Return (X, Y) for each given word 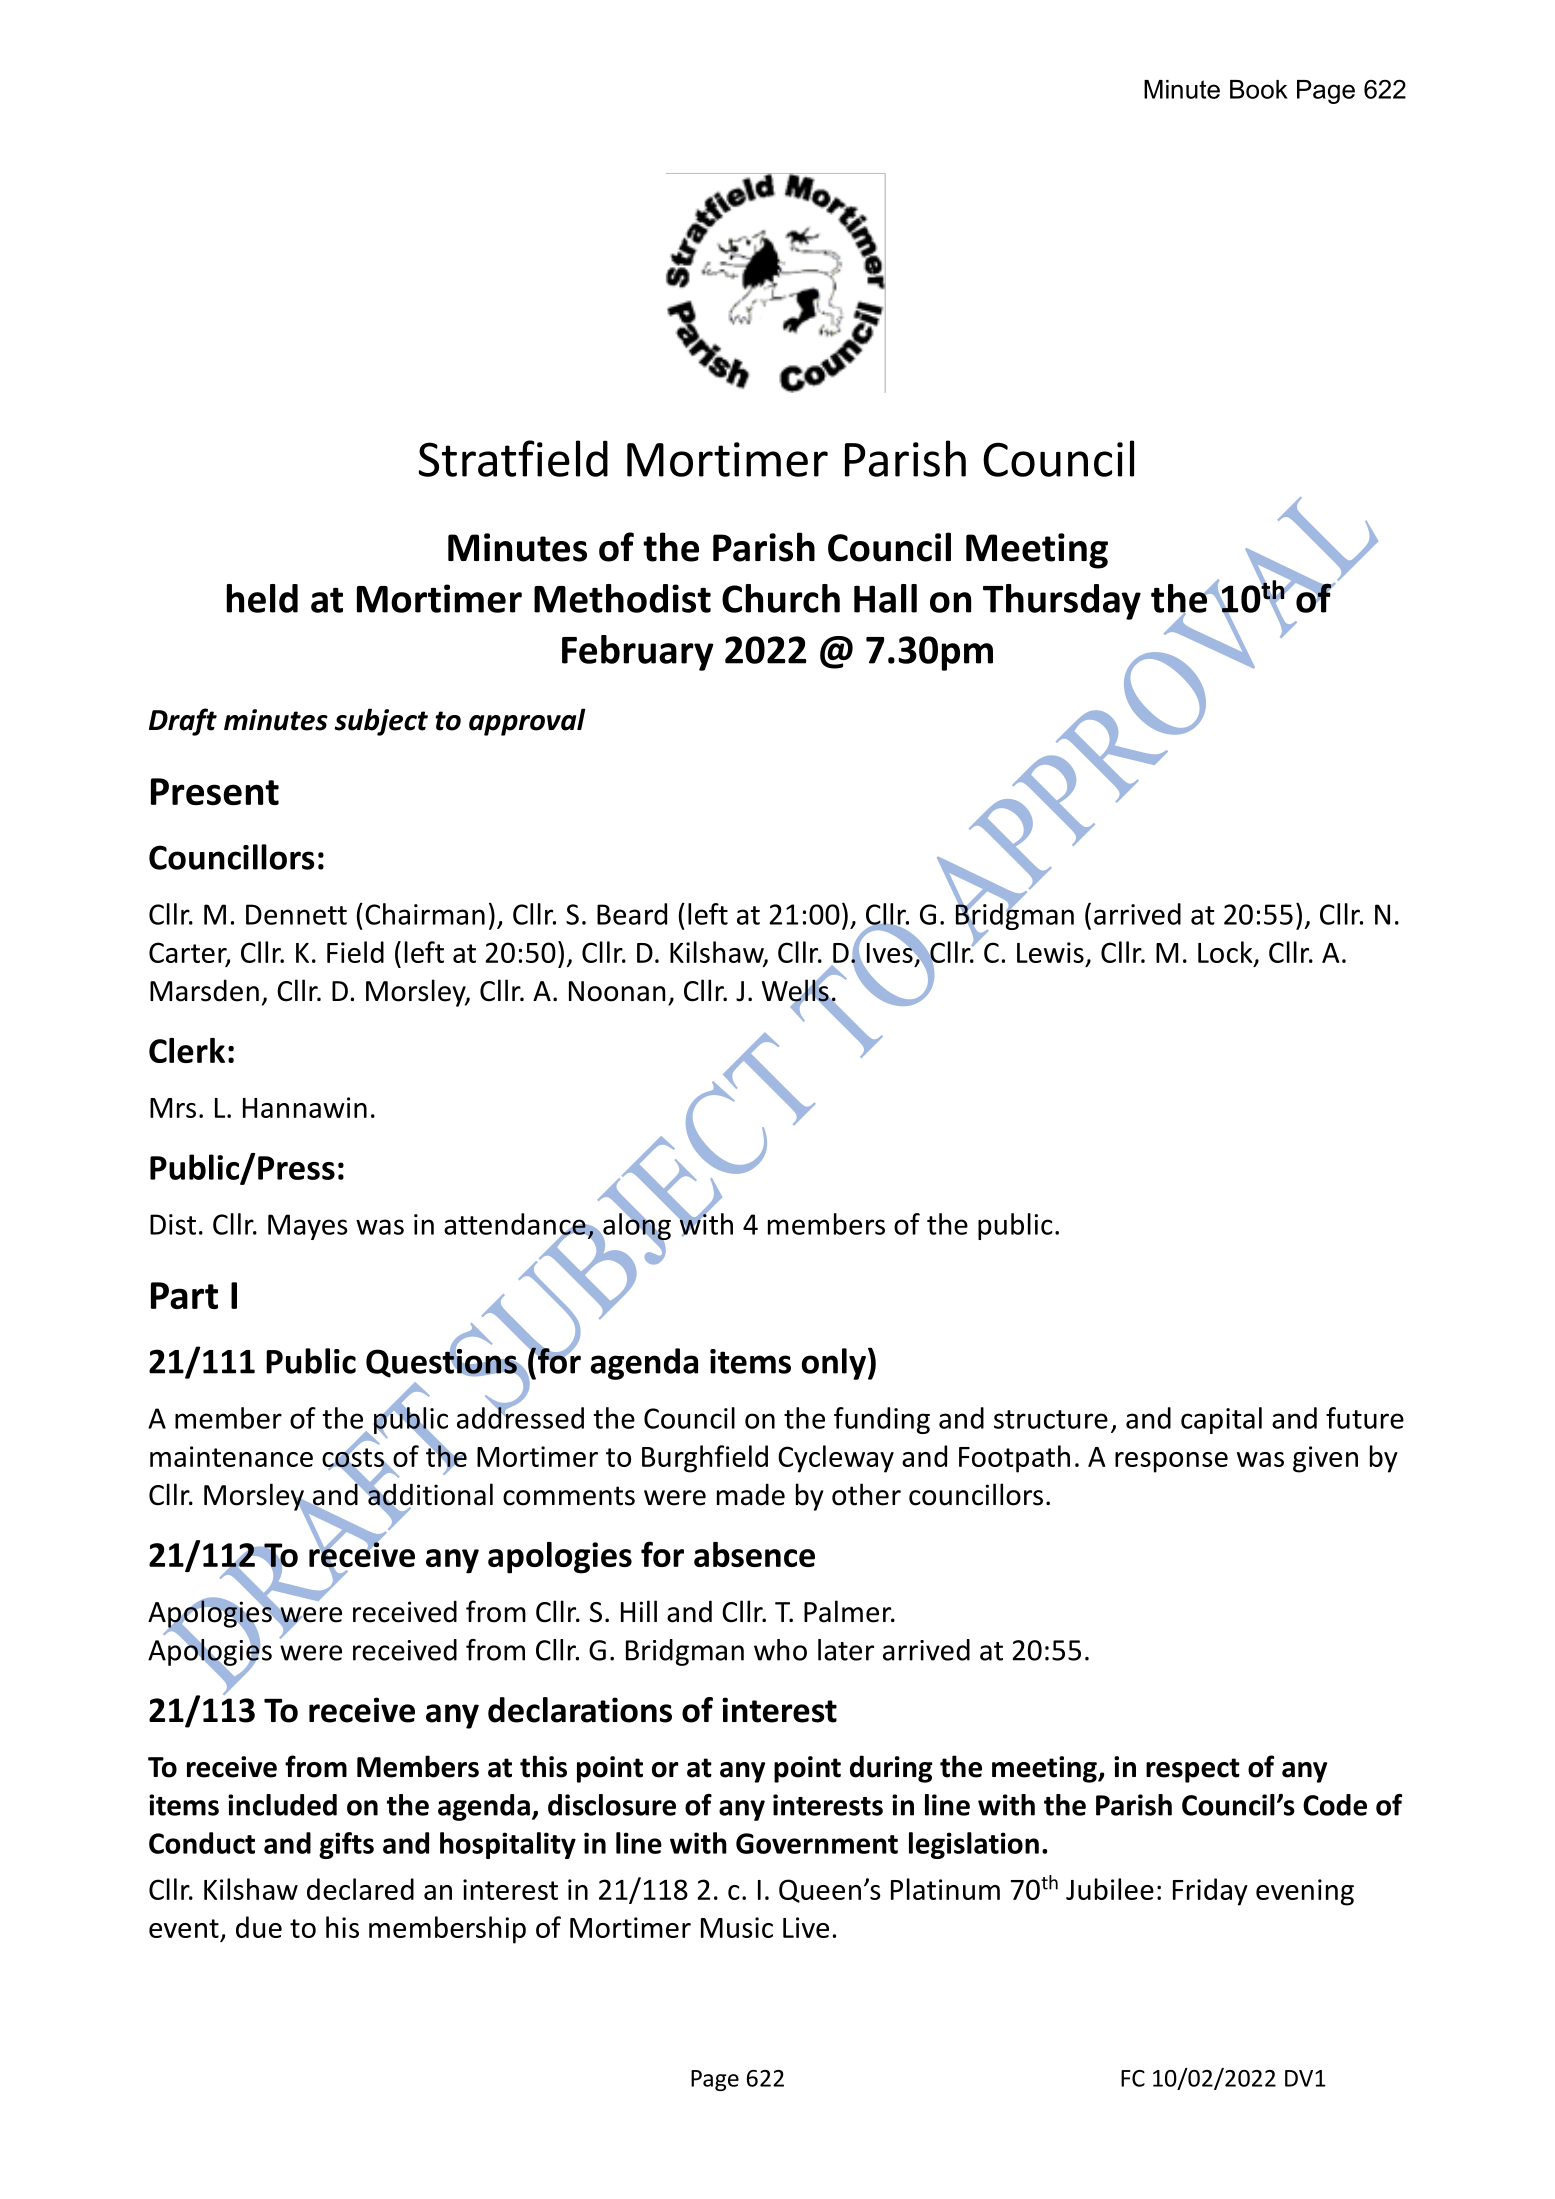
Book (1259, 89)
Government (817, 1843)
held (262, 598)
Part (184, 1296)
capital (1221, 1420)
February (638, 653)
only (834, 1364)
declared (360, 1889)
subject (381, 722)
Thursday (1062, 602)
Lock (1226, 953)
